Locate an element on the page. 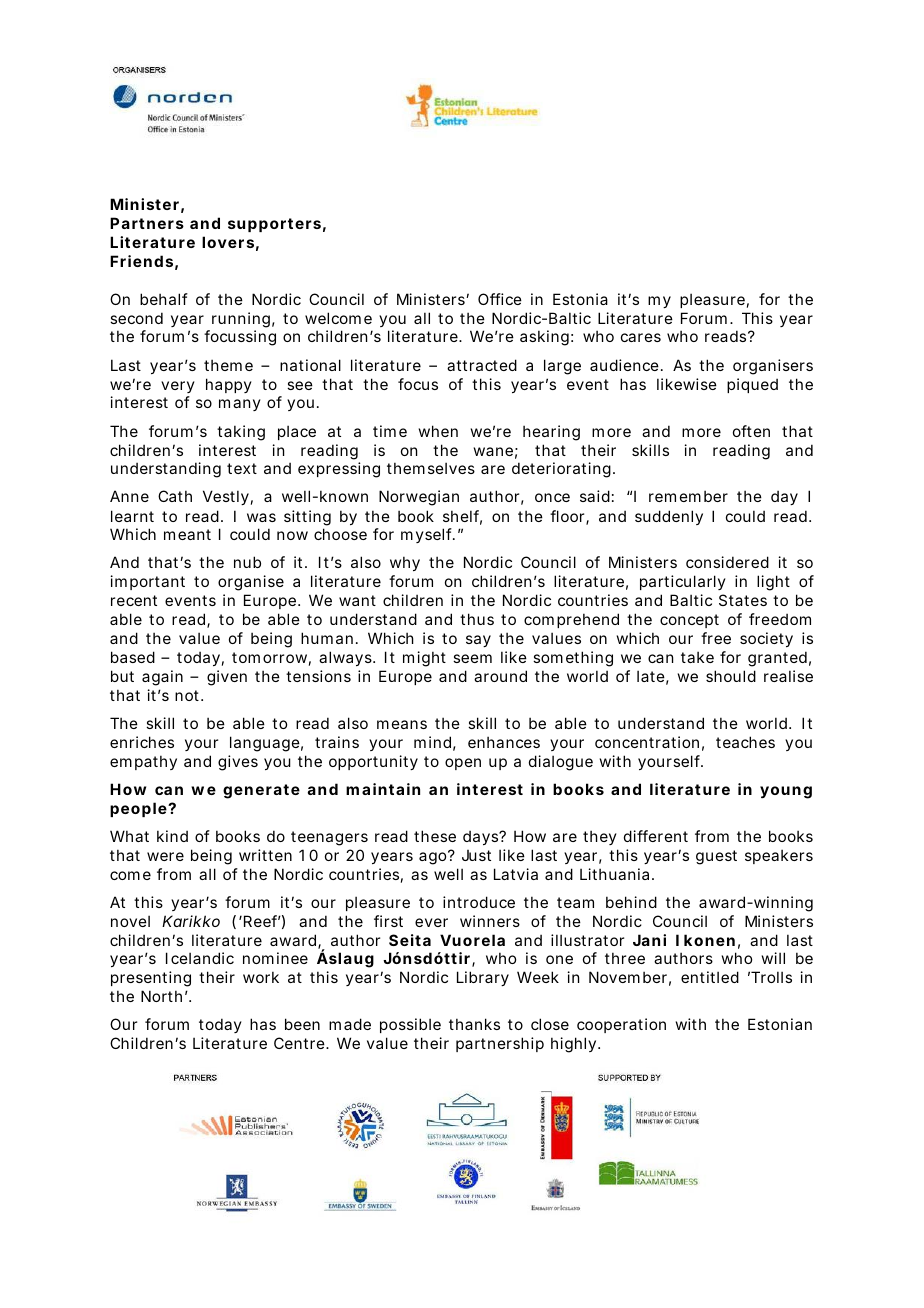 This document has height=1308, width=924. take is located at coordinates (697, 657).
